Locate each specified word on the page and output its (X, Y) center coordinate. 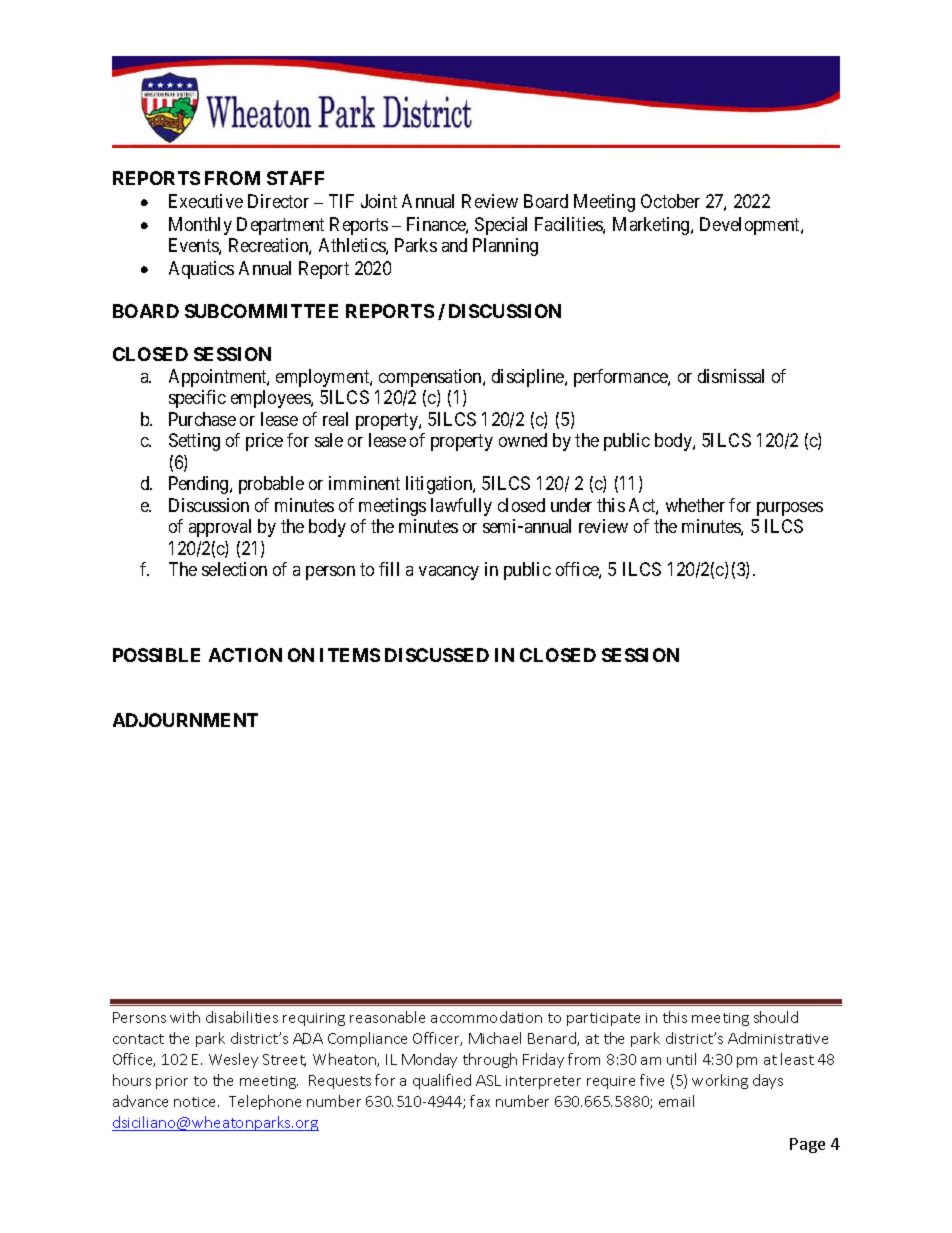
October (670, 201)
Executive (206, 201)
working (720, 1081)
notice (196, 1102)
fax (480, 1101)
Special (501, 226)
